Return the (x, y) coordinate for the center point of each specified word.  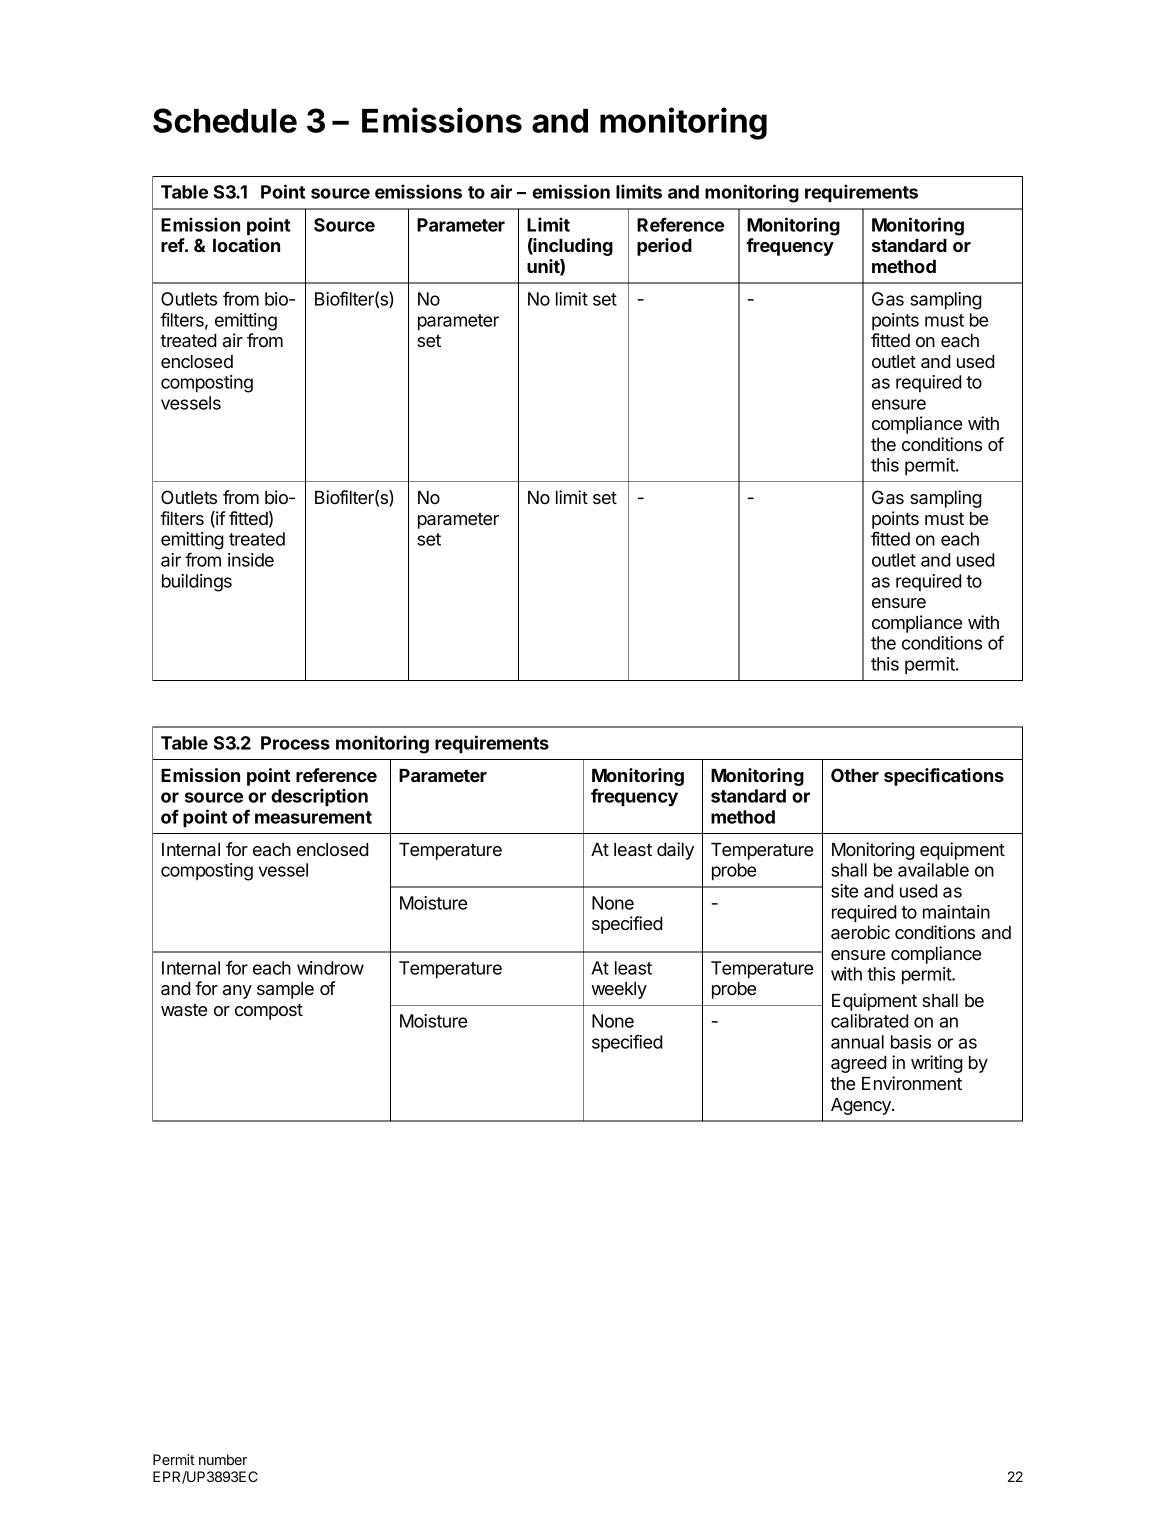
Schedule (225, 120)
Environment (912, 1083)
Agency (862, 1106)
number (223, 1459)
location (246, 245)
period (664, 247)
